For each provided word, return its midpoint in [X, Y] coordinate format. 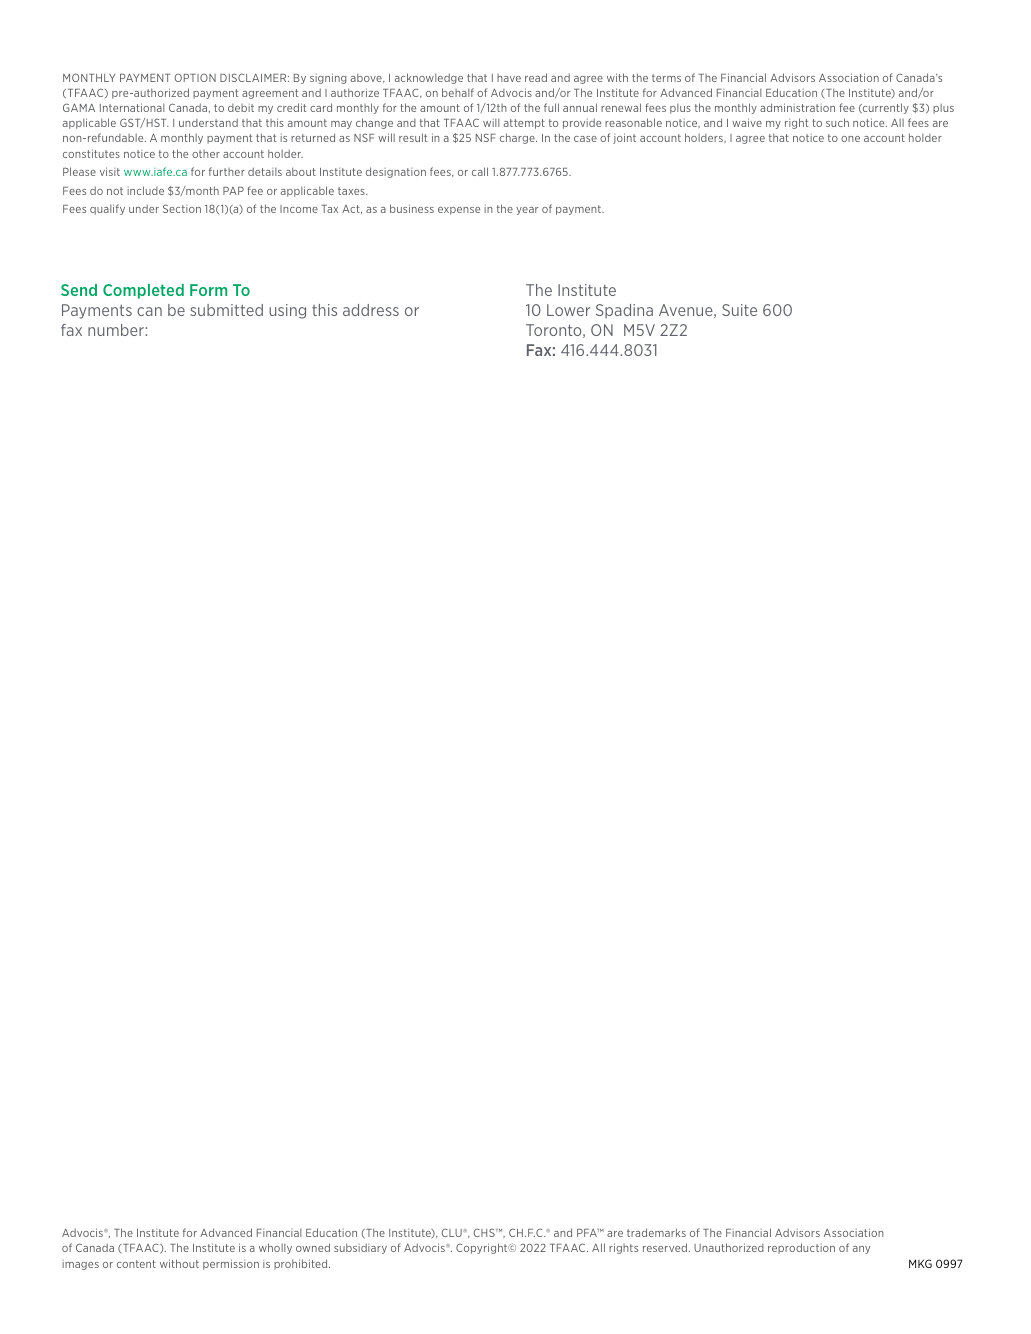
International [132, 107]
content [136, 1264]
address [371, 310]
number [116, 330]
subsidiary [360, 1248]
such [837, 122]
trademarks [656, 1232]
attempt [524, 124]
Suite [739, 310]
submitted [226, 310]
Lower [568, 310]
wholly [275, 1248]
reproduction [801, 1248]
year [527, 211]
